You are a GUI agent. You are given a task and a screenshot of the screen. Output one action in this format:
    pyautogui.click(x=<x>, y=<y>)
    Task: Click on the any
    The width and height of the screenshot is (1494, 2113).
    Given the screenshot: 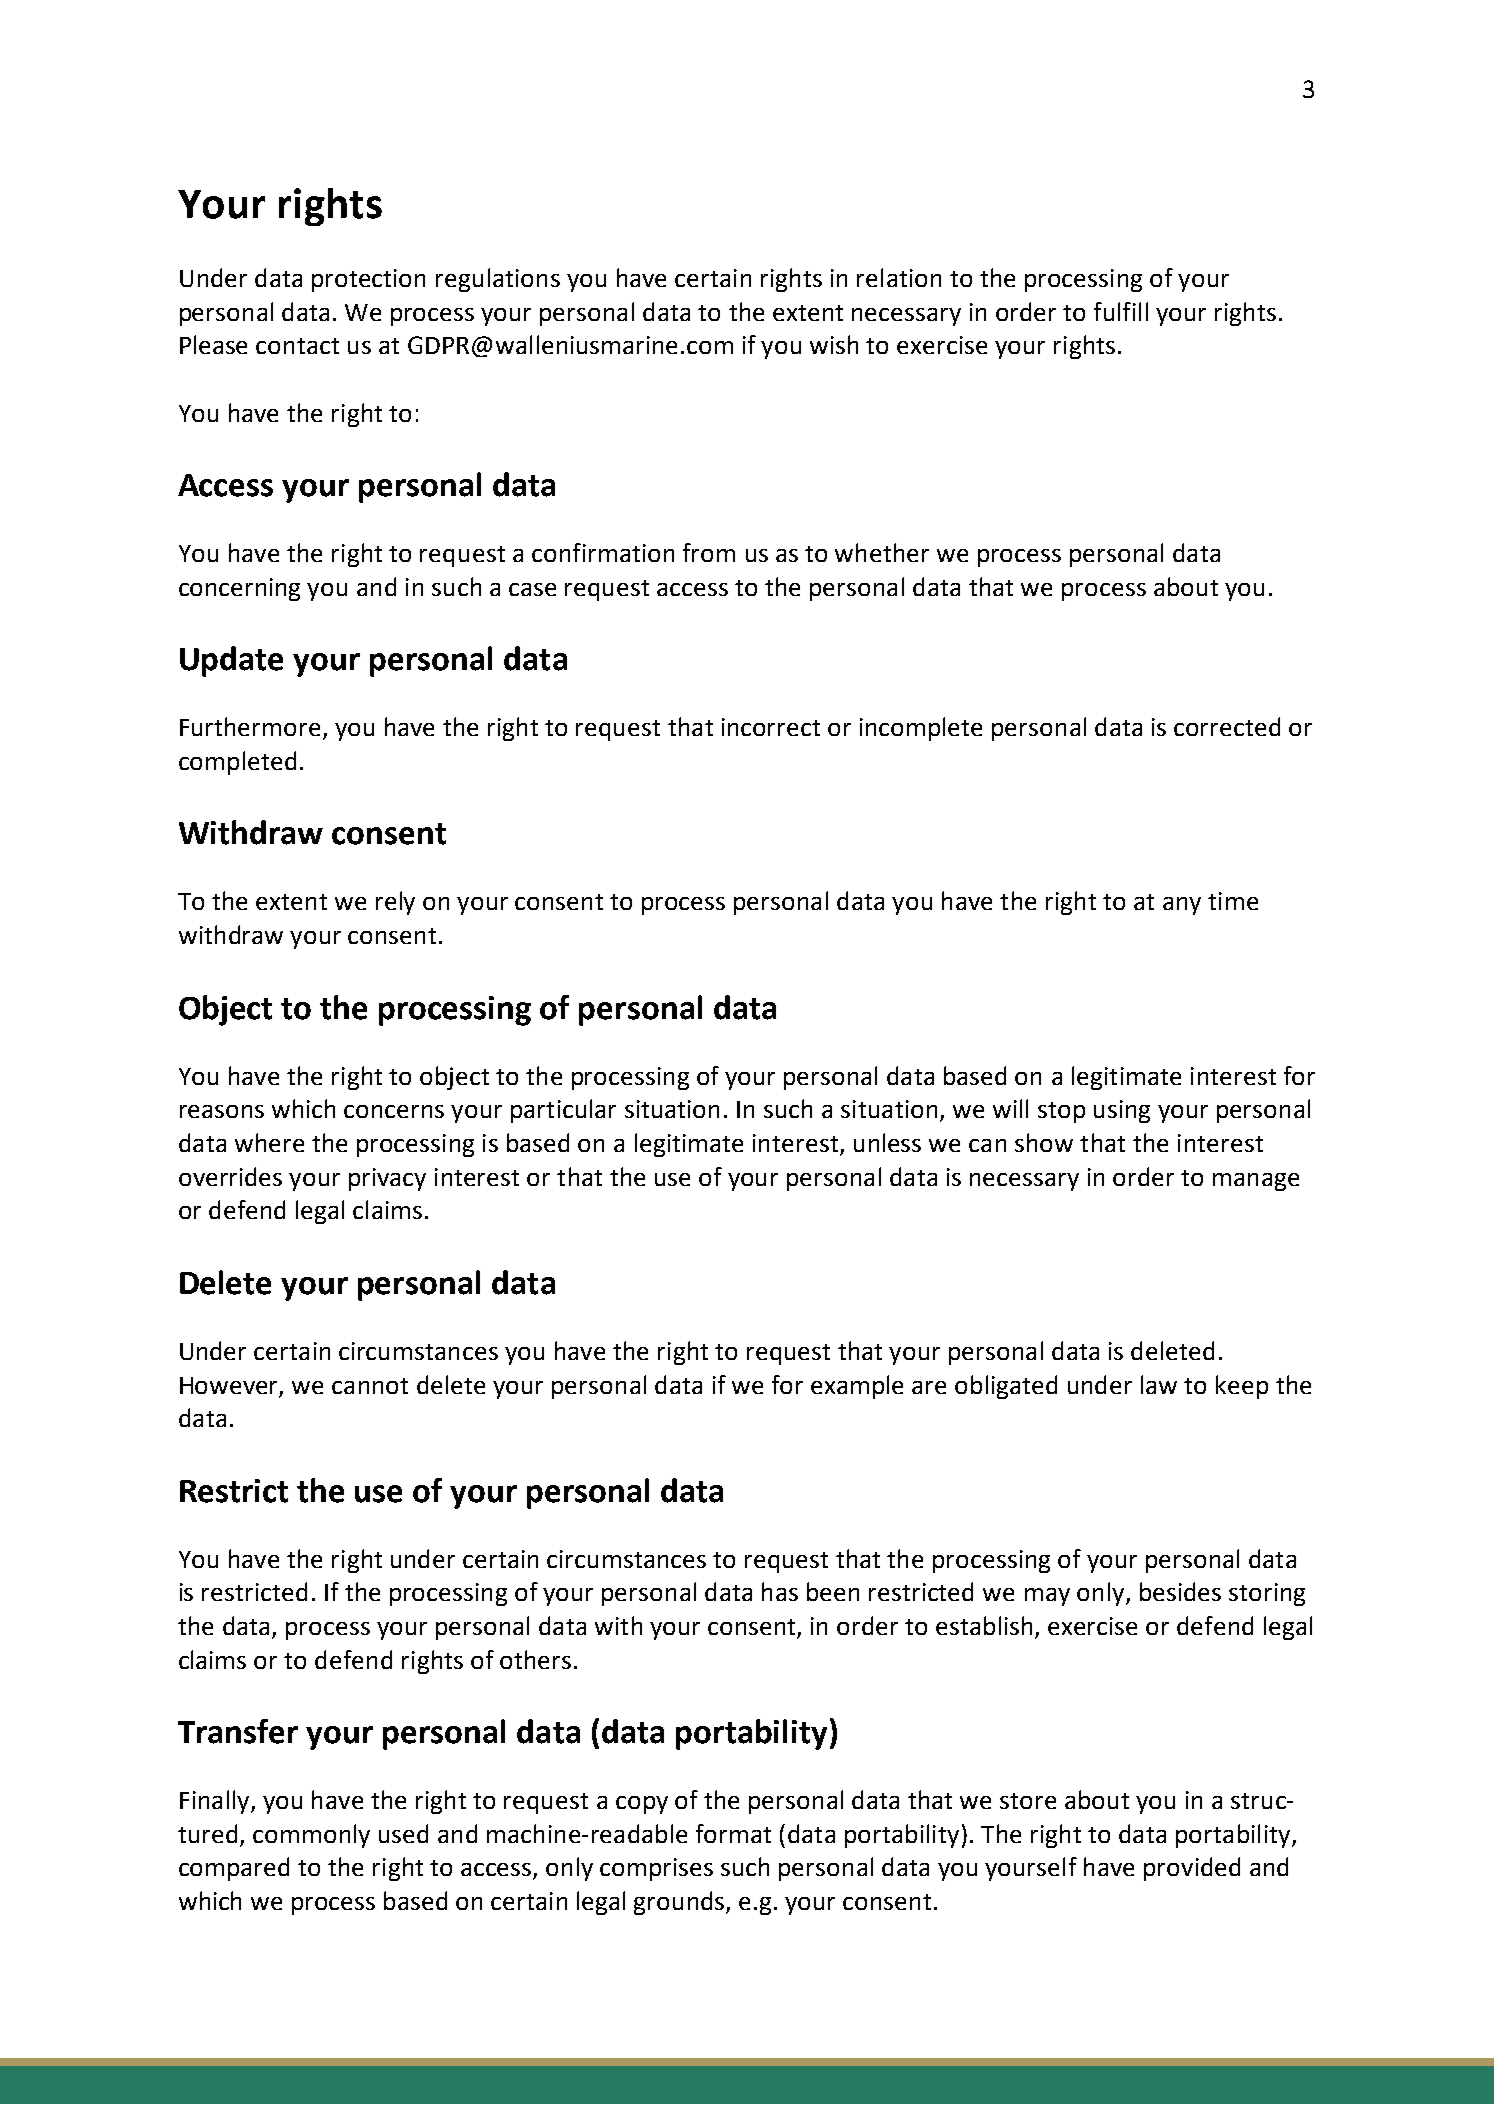 What is the action you would take?
    pyautogui.click(x=1182, y=906)
